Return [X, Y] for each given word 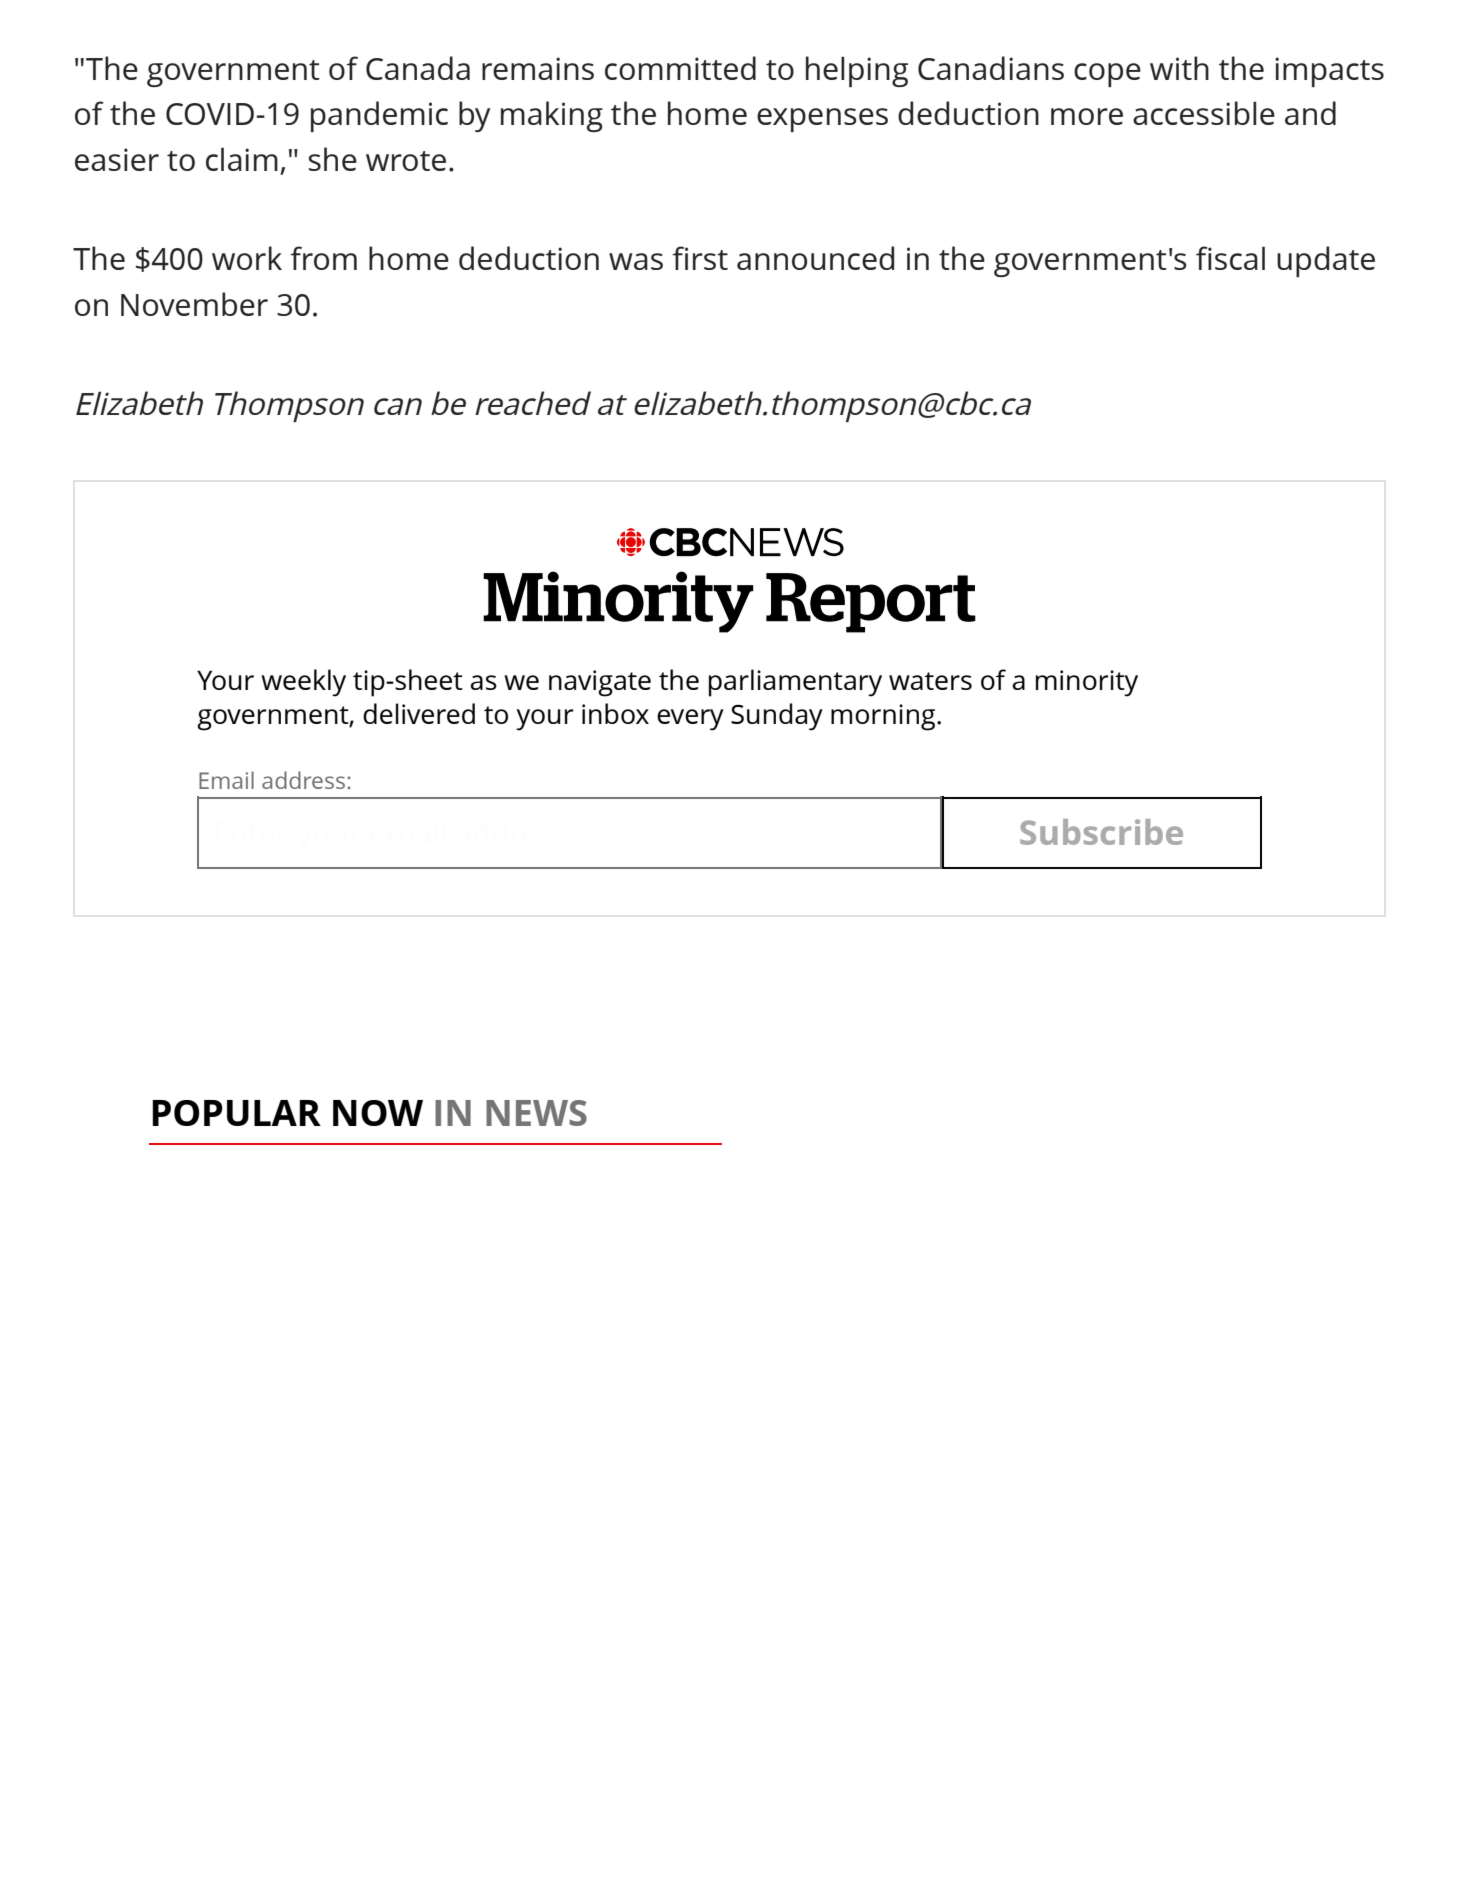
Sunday [777, 717]
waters [930, 681]
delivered [419, 713]
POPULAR [236, 1113]
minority [1087, 683]
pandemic [379, 116]
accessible [1204, 113]
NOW [378, 1113]
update [1326, 261]
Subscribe [1101, 832]
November [194, 304]
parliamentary [795, 683]
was [636, 261]
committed [680, 68]
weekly [303, 683]
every [690, 720]
